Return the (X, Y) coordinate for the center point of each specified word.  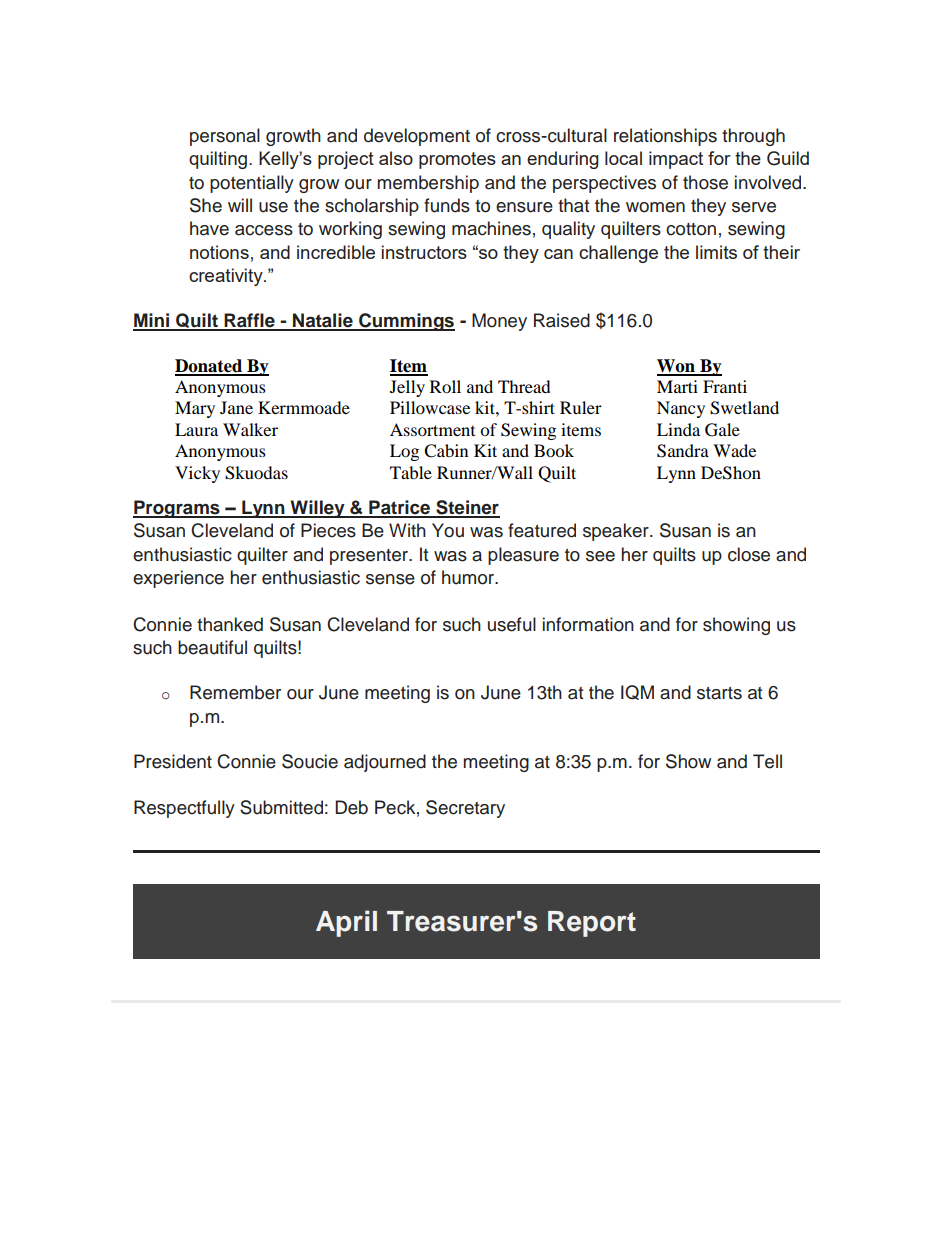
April (346, 923)
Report (592, 924)
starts (719, 693)
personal (225, 137)
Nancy (681, 409)
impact (676, 160)
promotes (457, 160)
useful (512, 624)
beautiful (212, 647)
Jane (236, 407)
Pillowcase (430, 407)
